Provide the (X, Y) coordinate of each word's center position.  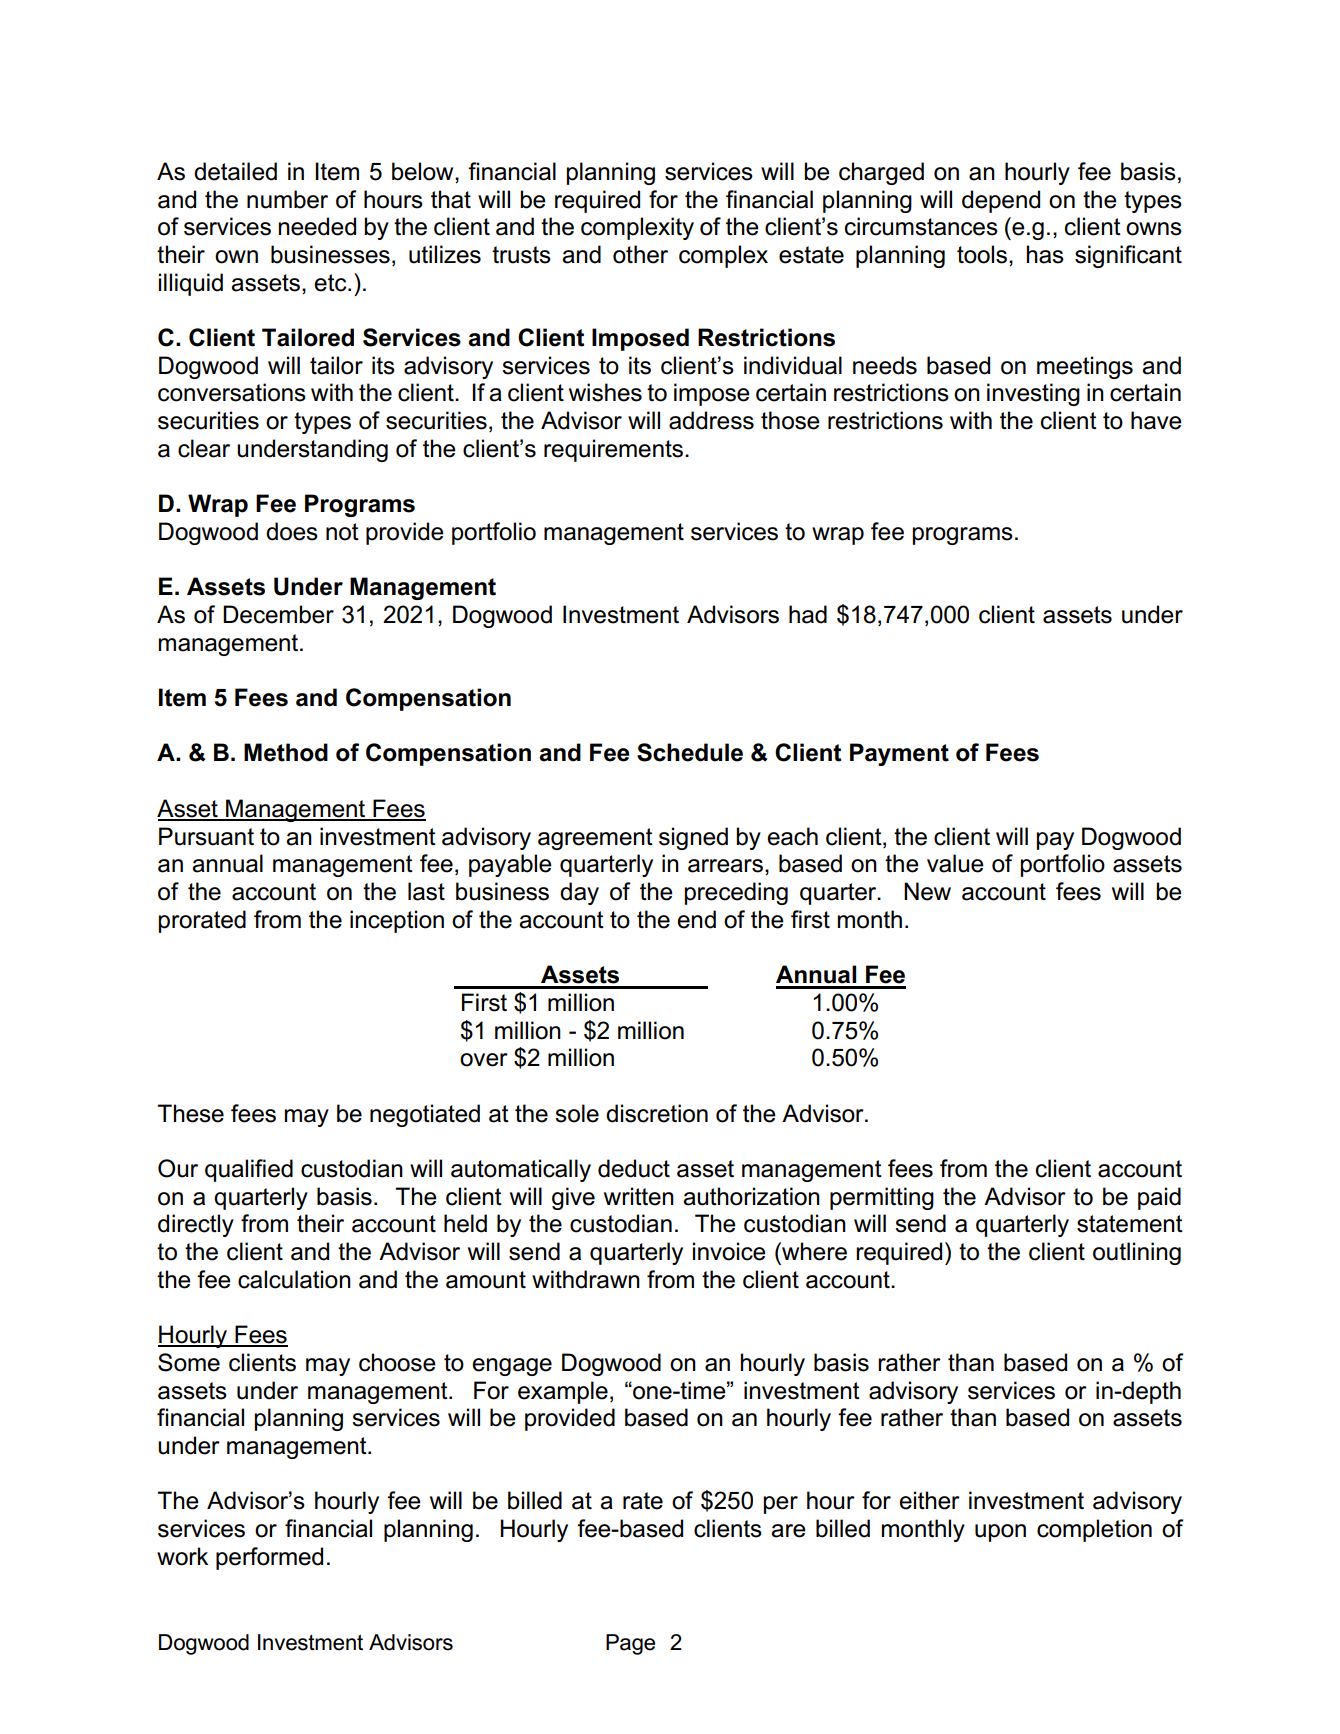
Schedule (690, 752)
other (640, 254)
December (278, 614)
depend (1001, 201)
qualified (249, 1170)
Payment (899, 754)
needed (317, 226)
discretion (657, 1113)
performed (269, 1558)
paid (1159, 1198)
